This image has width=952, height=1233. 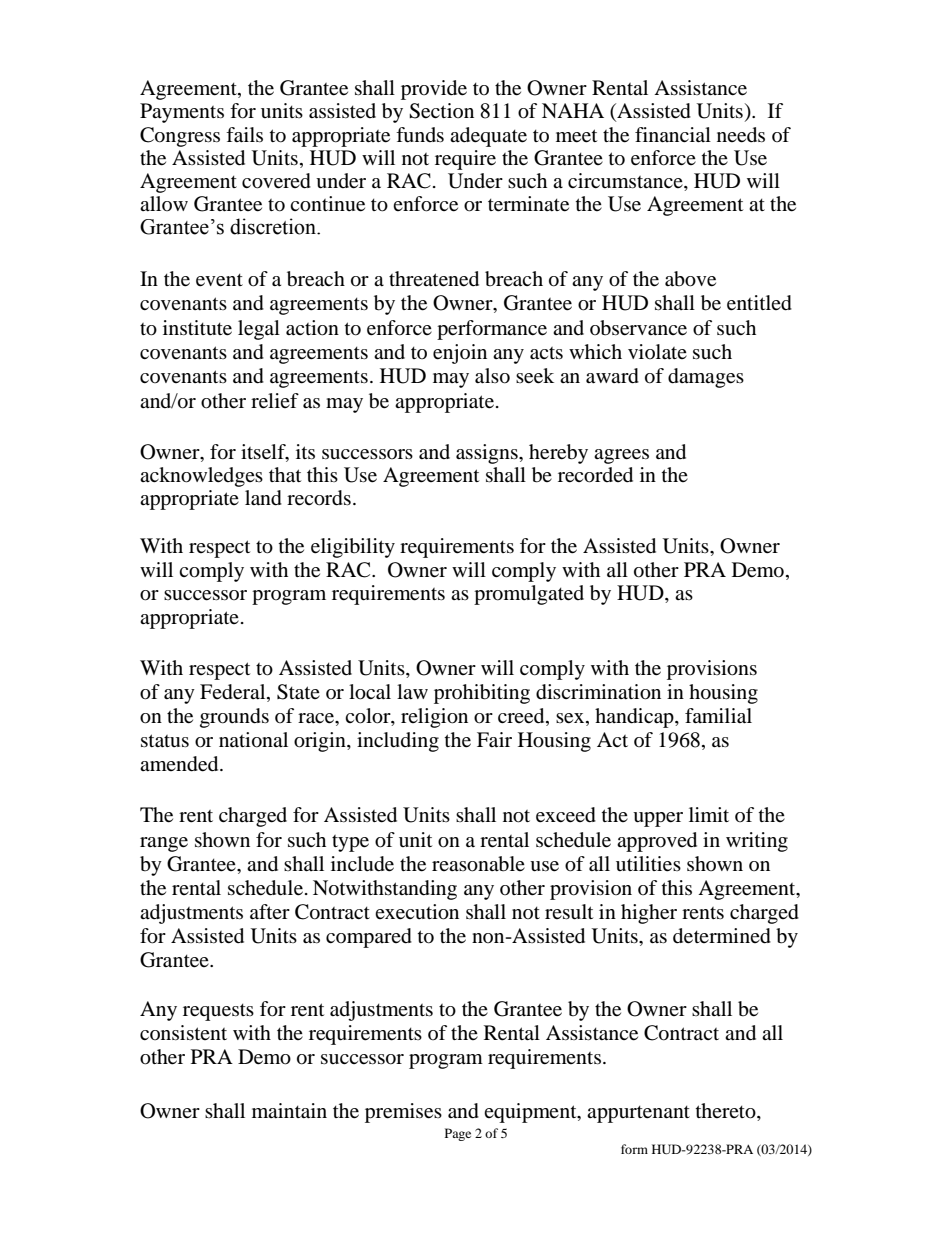 I want to click on financial, so click(x=673, y=134).
